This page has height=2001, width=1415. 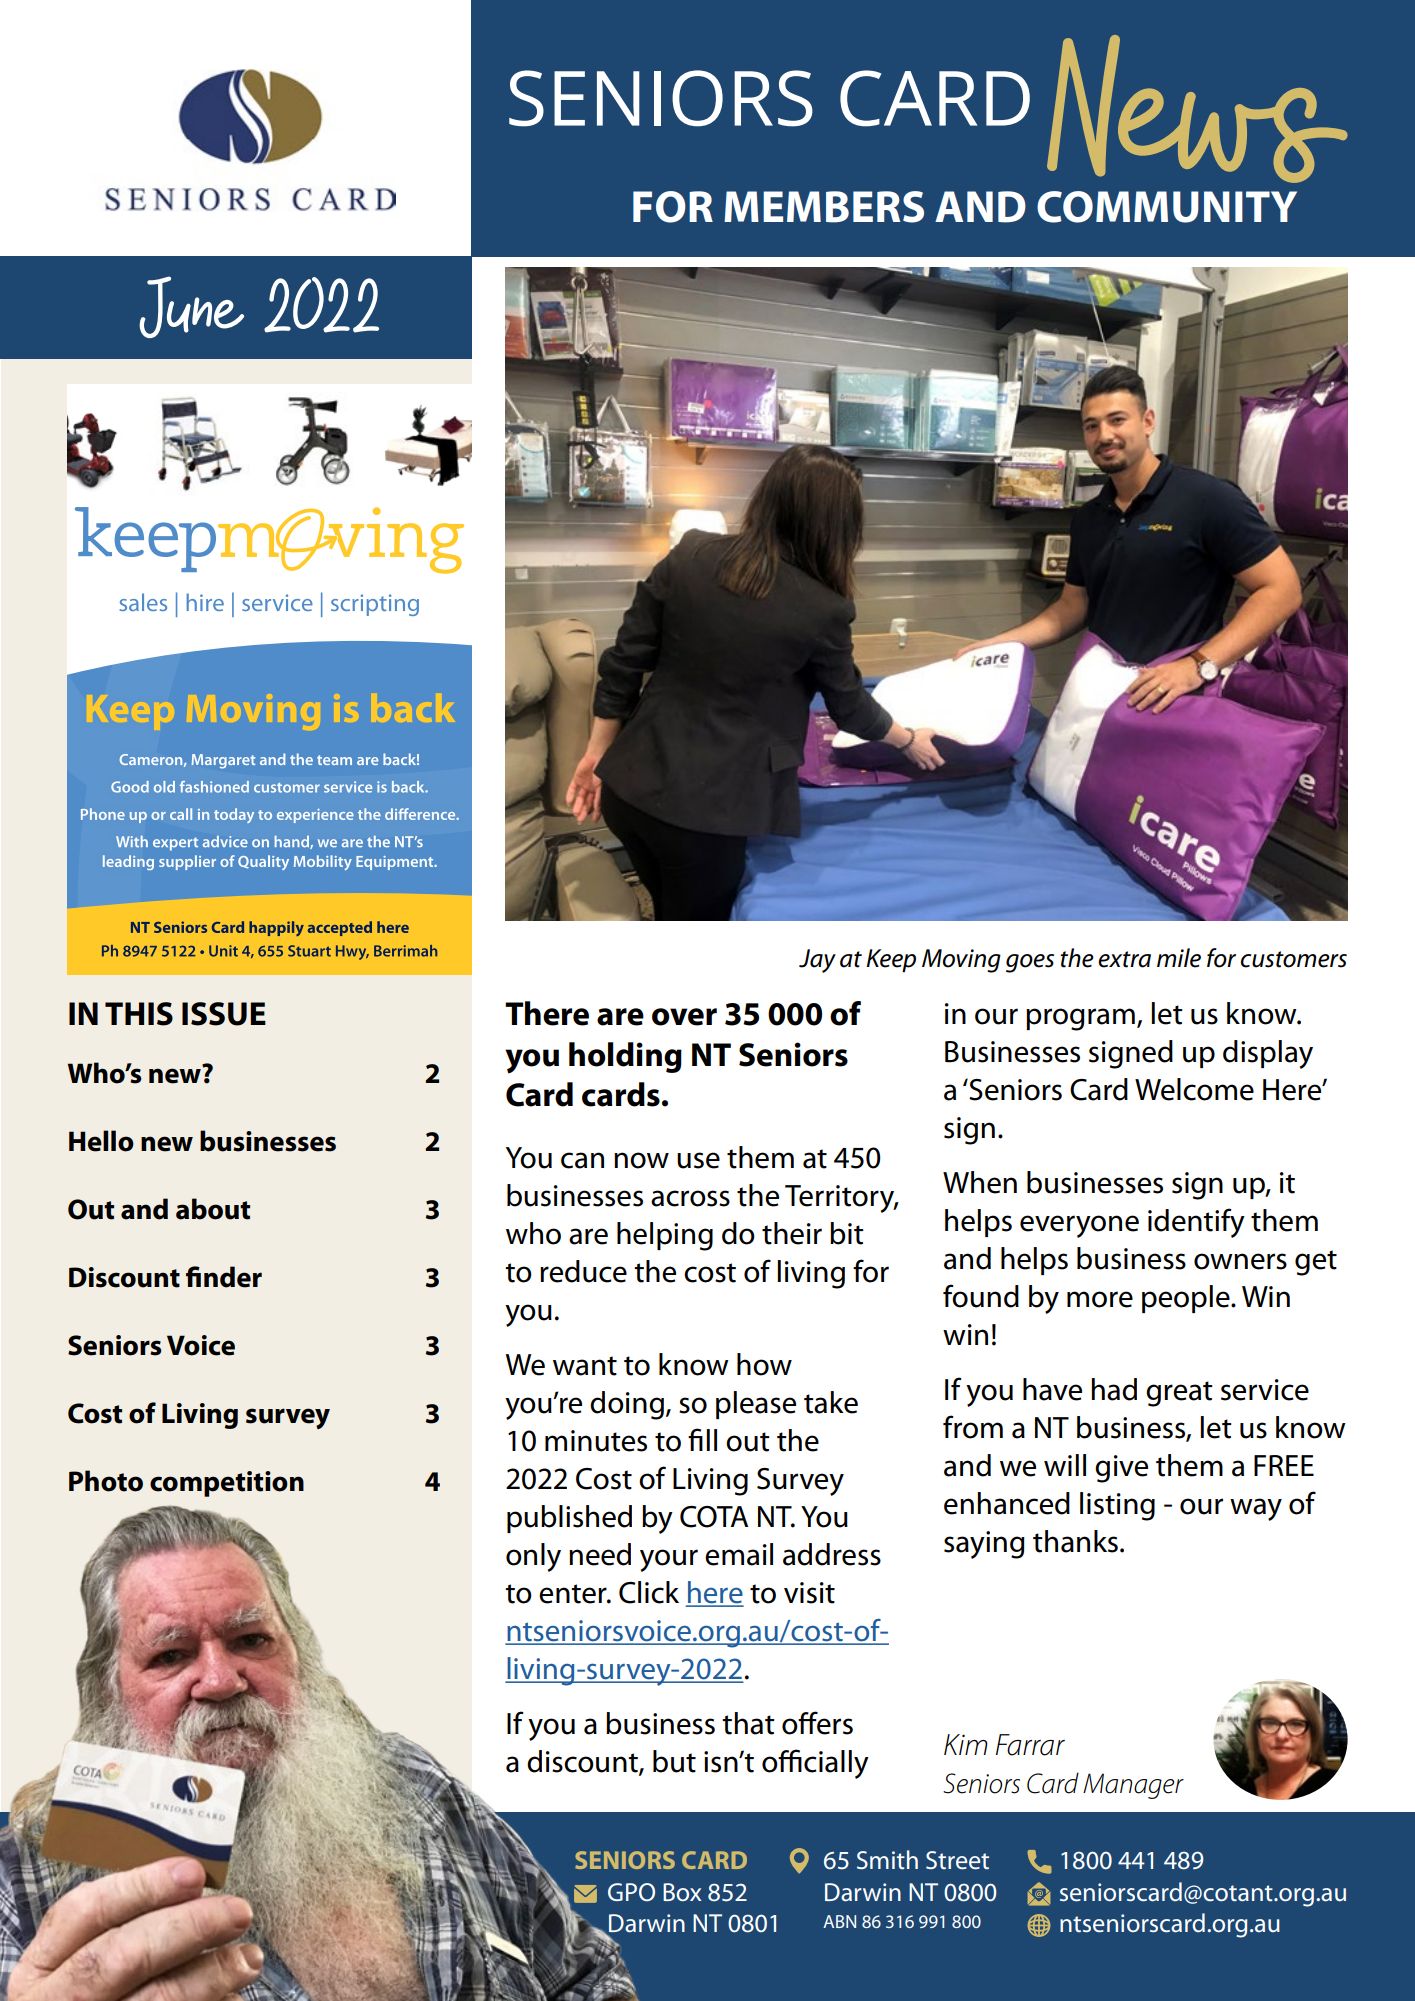 What do you see at coordinates (191, 307) in the page?
I see `June` at bounding box center [191, 307].
